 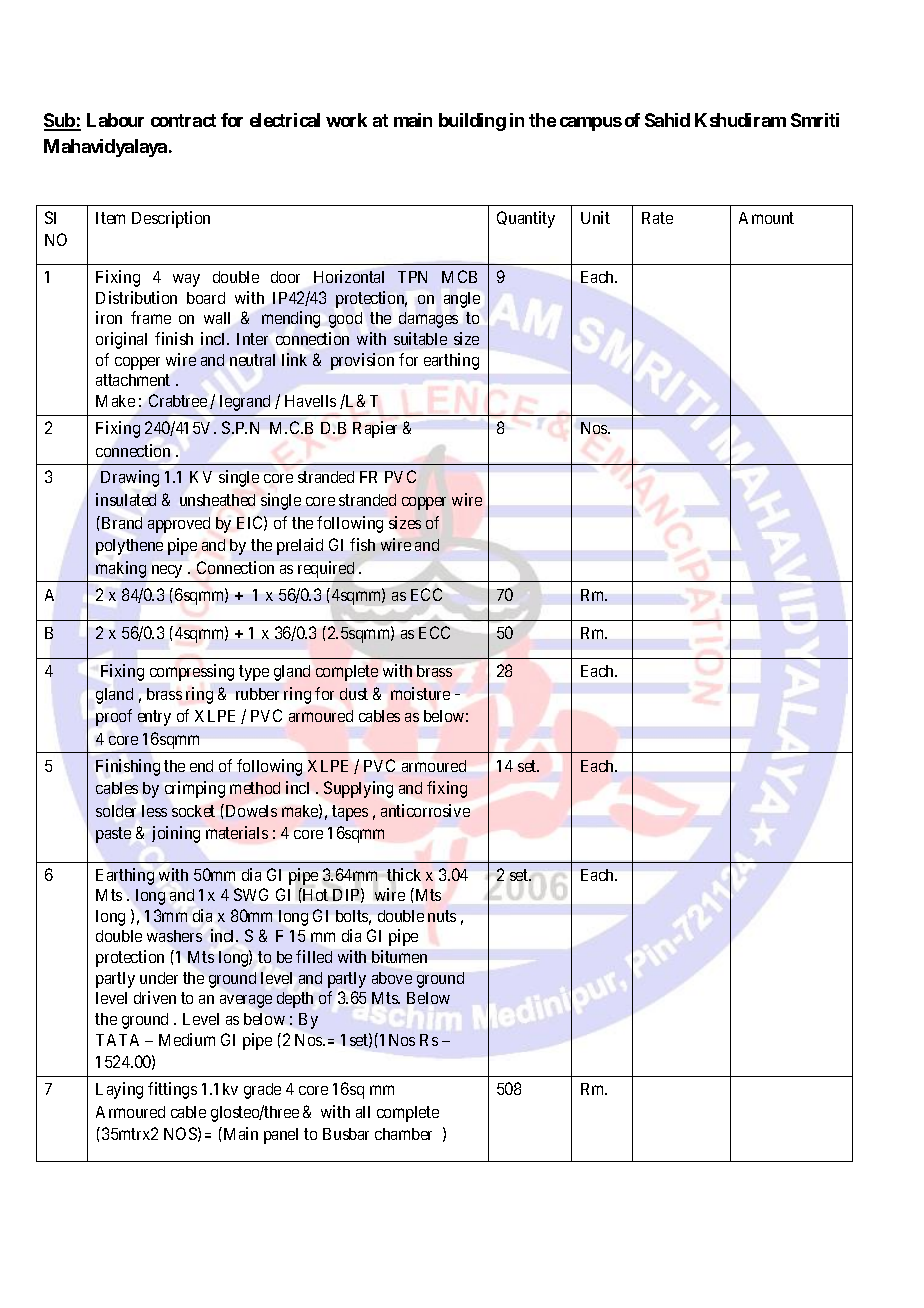 What do you see at coordinates (192, 672) in the image?
I see `compressing` at bounding box center [192, 672].
